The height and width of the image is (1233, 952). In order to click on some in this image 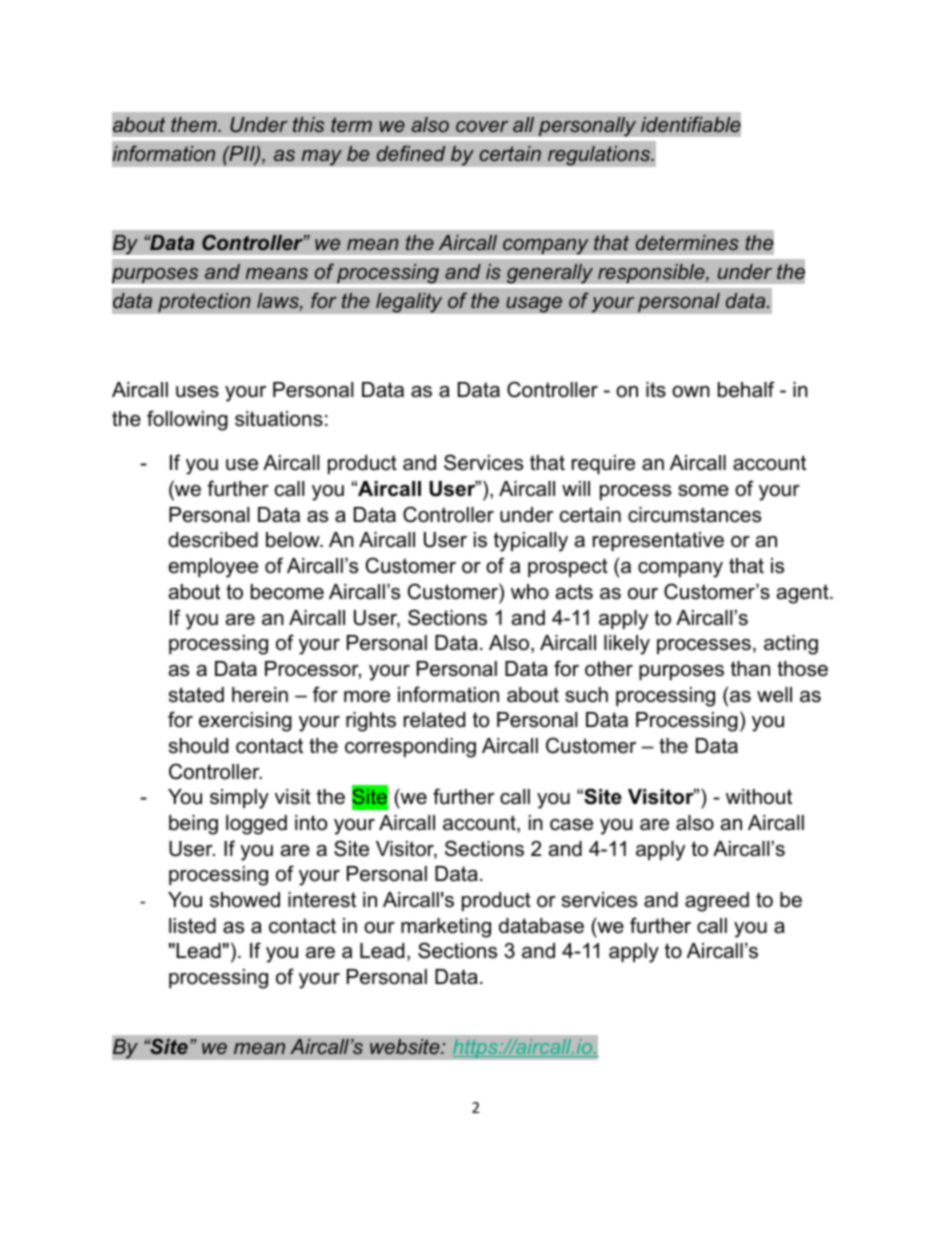, I will do `click(703, 491)`.
